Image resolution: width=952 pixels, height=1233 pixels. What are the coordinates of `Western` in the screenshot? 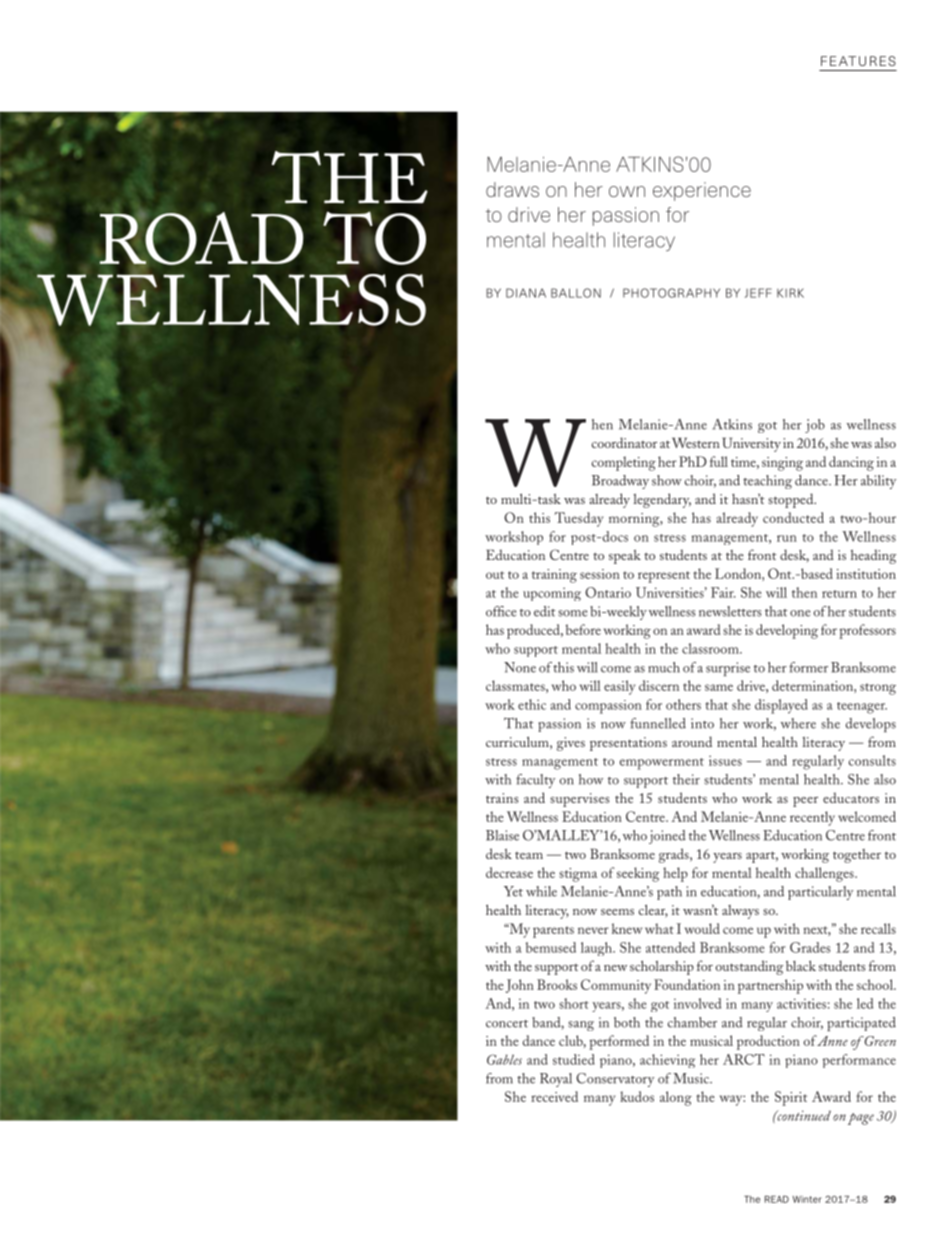 It's located at (696, 442).
